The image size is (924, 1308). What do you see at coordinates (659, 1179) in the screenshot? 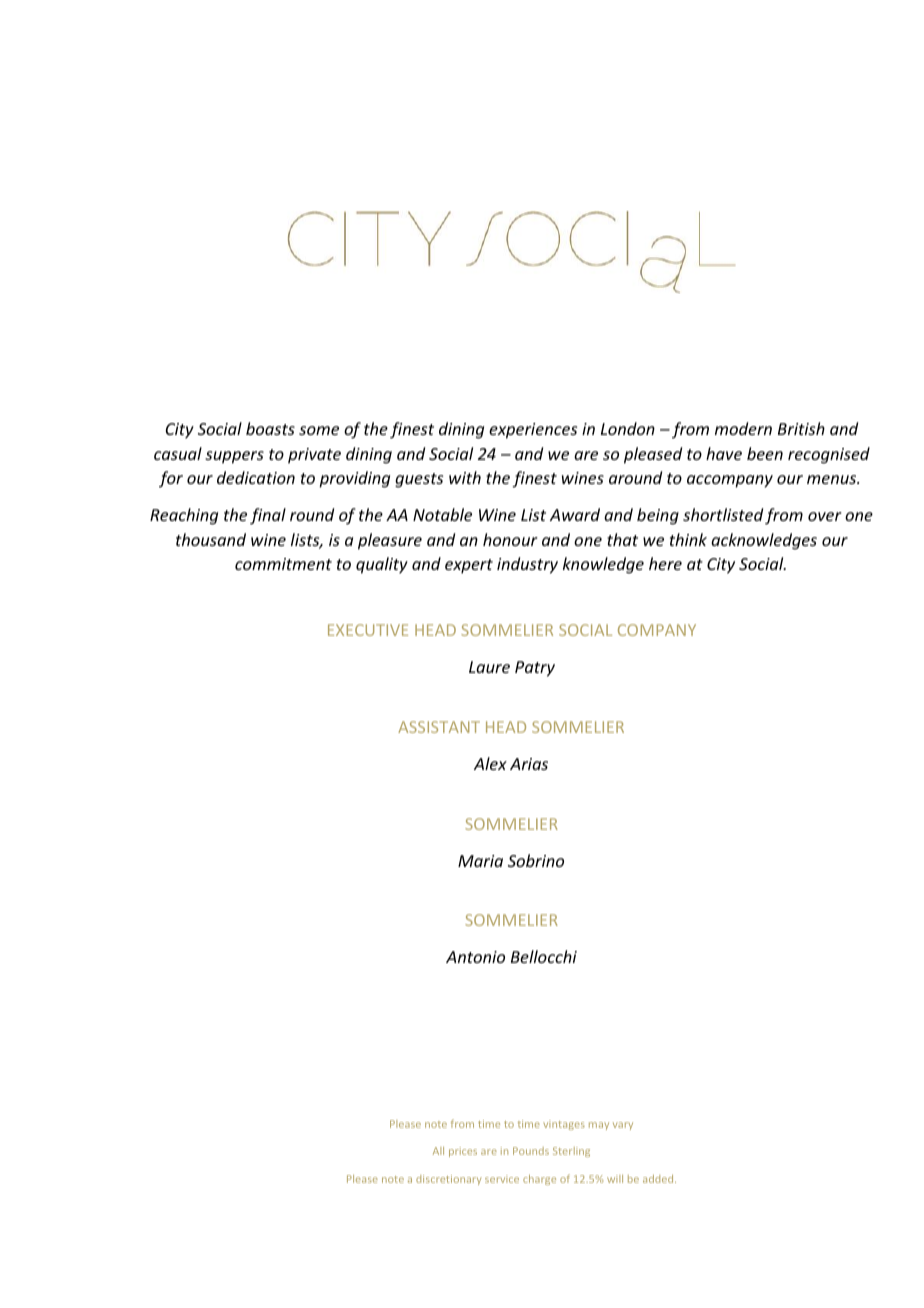
I see `added` at bounding box center [659, 1179].
